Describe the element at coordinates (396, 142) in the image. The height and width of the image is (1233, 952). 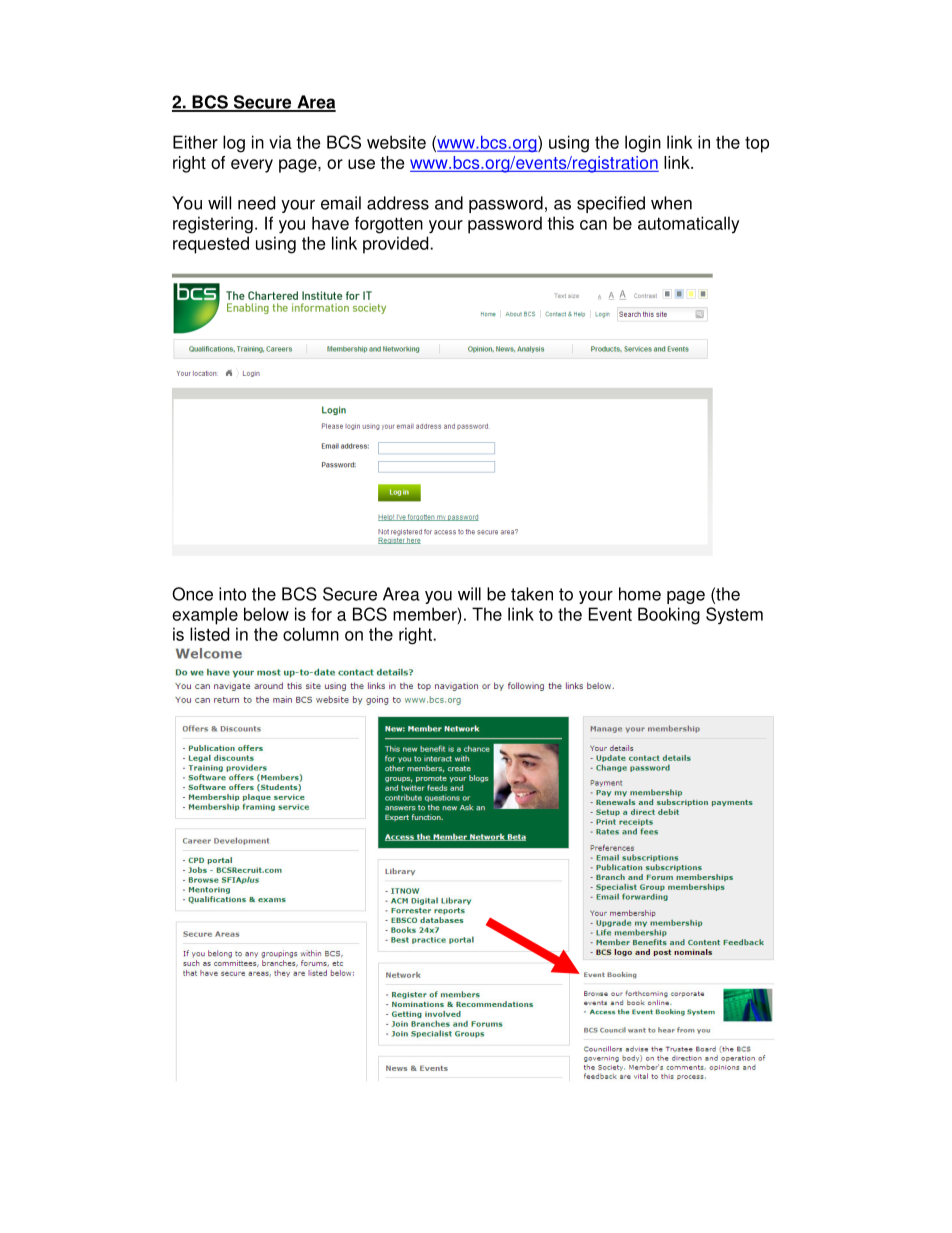
I see `website` at that location.
